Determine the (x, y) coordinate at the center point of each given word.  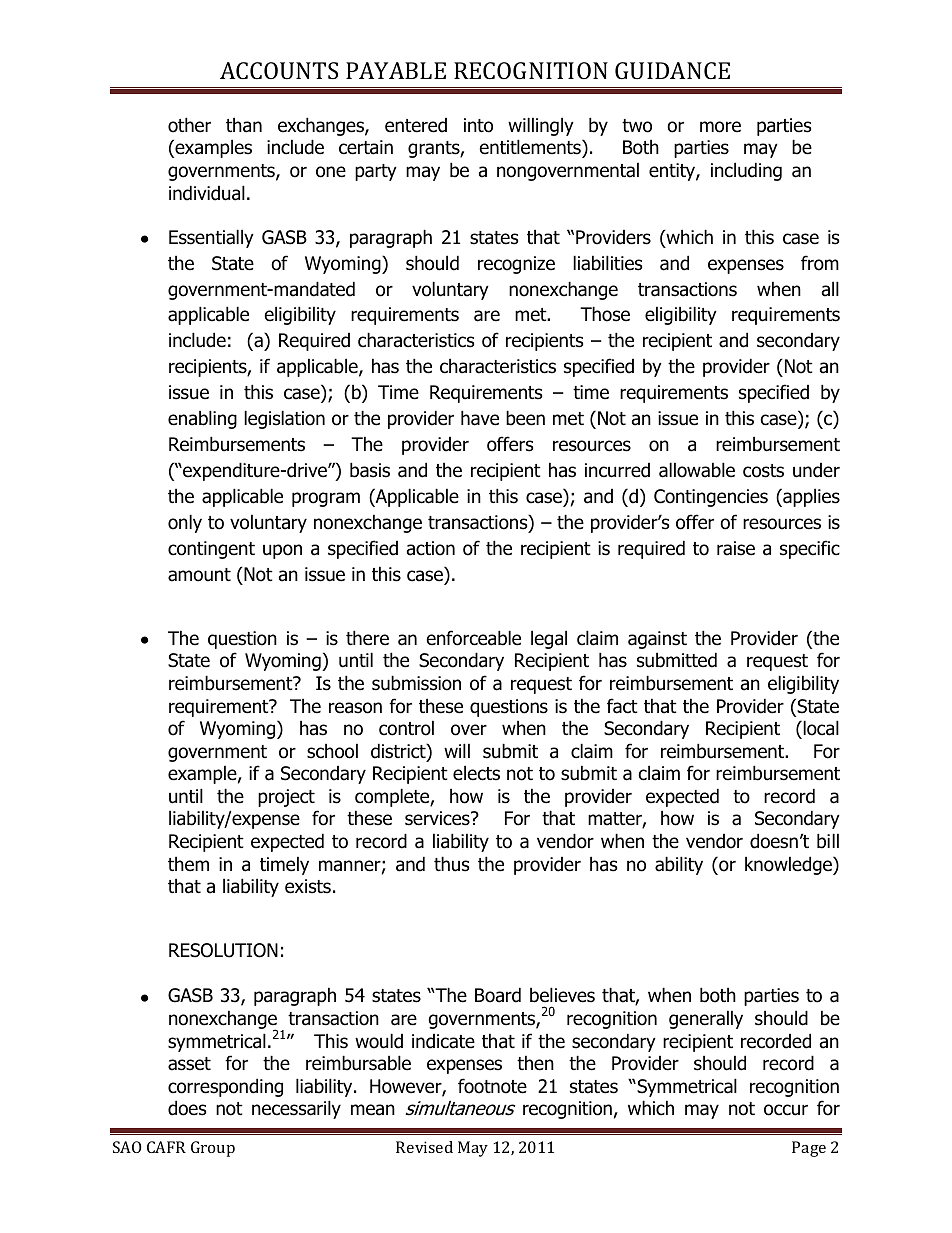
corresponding (225, 1087)
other (189, 125)
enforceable (474, 638)
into (478, 125)
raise (736, 548)
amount (199, 575)
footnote (492, 1086)
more (720, 127)
